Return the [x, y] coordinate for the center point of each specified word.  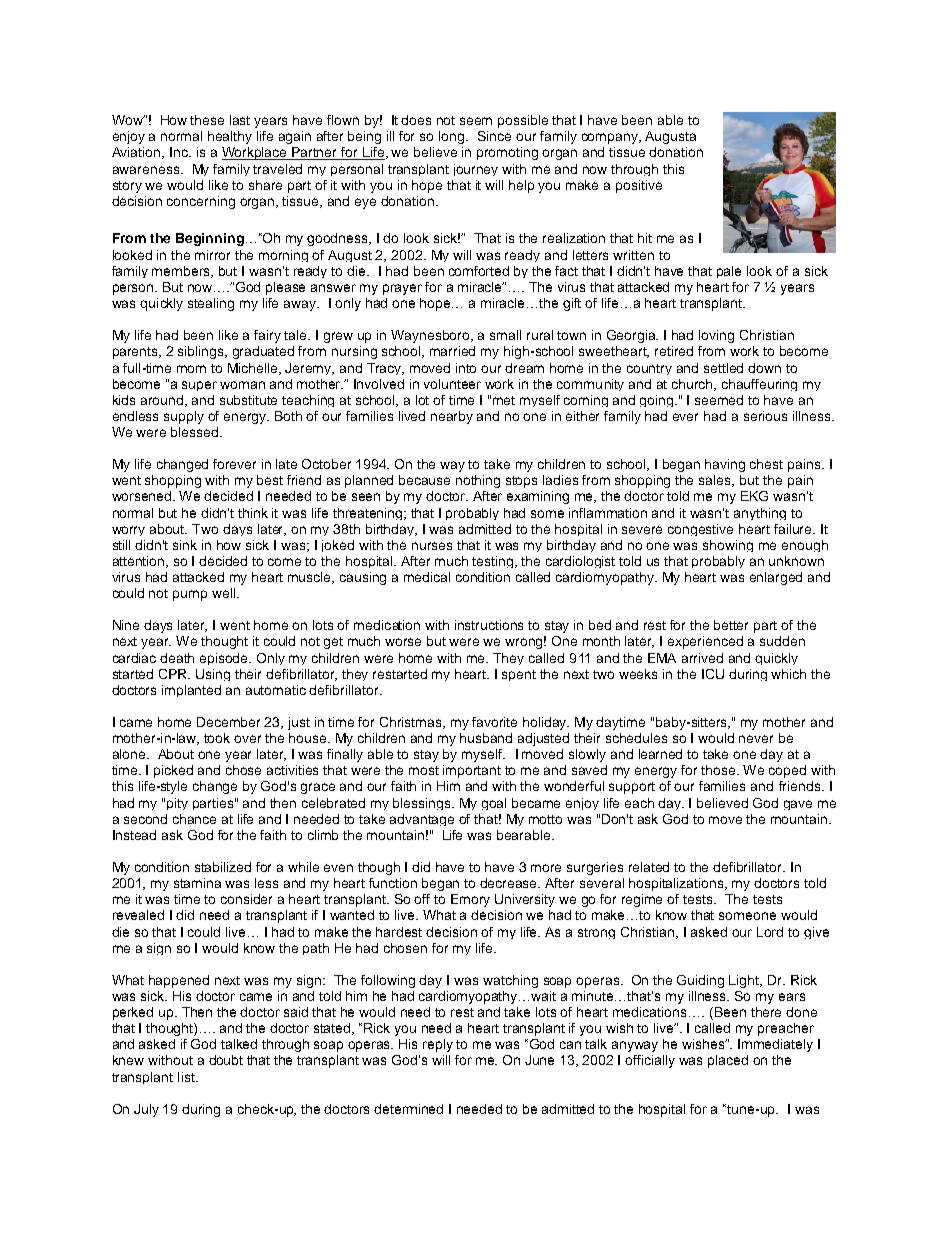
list [187, 1077]
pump [190, 595]
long [453, 137]
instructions [489, 625]
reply [438, 1045]
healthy [230, 137]
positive [639, 186]
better [731, 625]
